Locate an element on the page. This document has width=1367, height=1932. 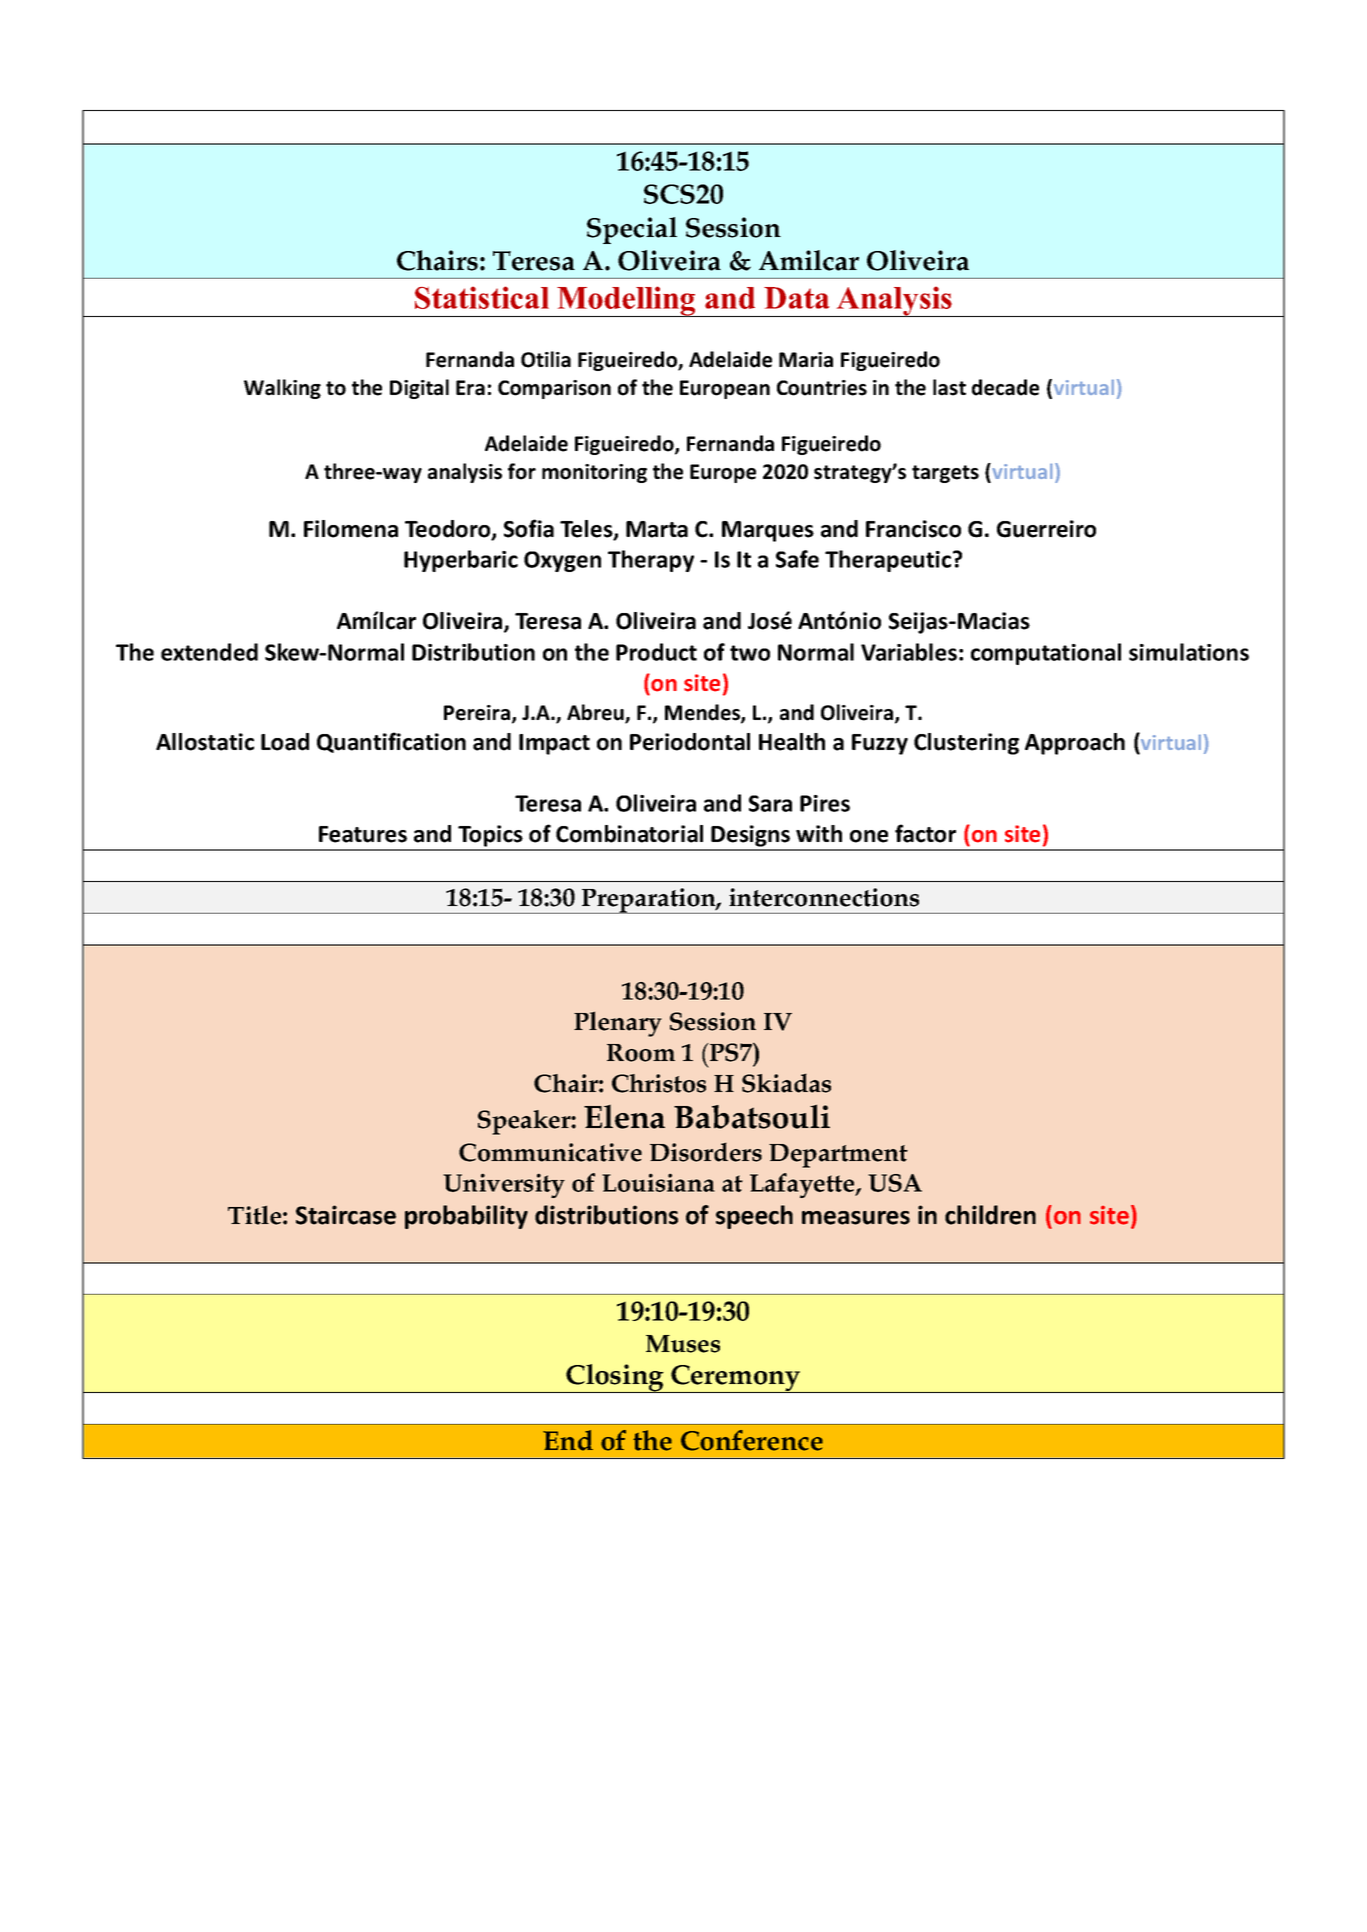
Room is located at coordinates (641, 1053).
